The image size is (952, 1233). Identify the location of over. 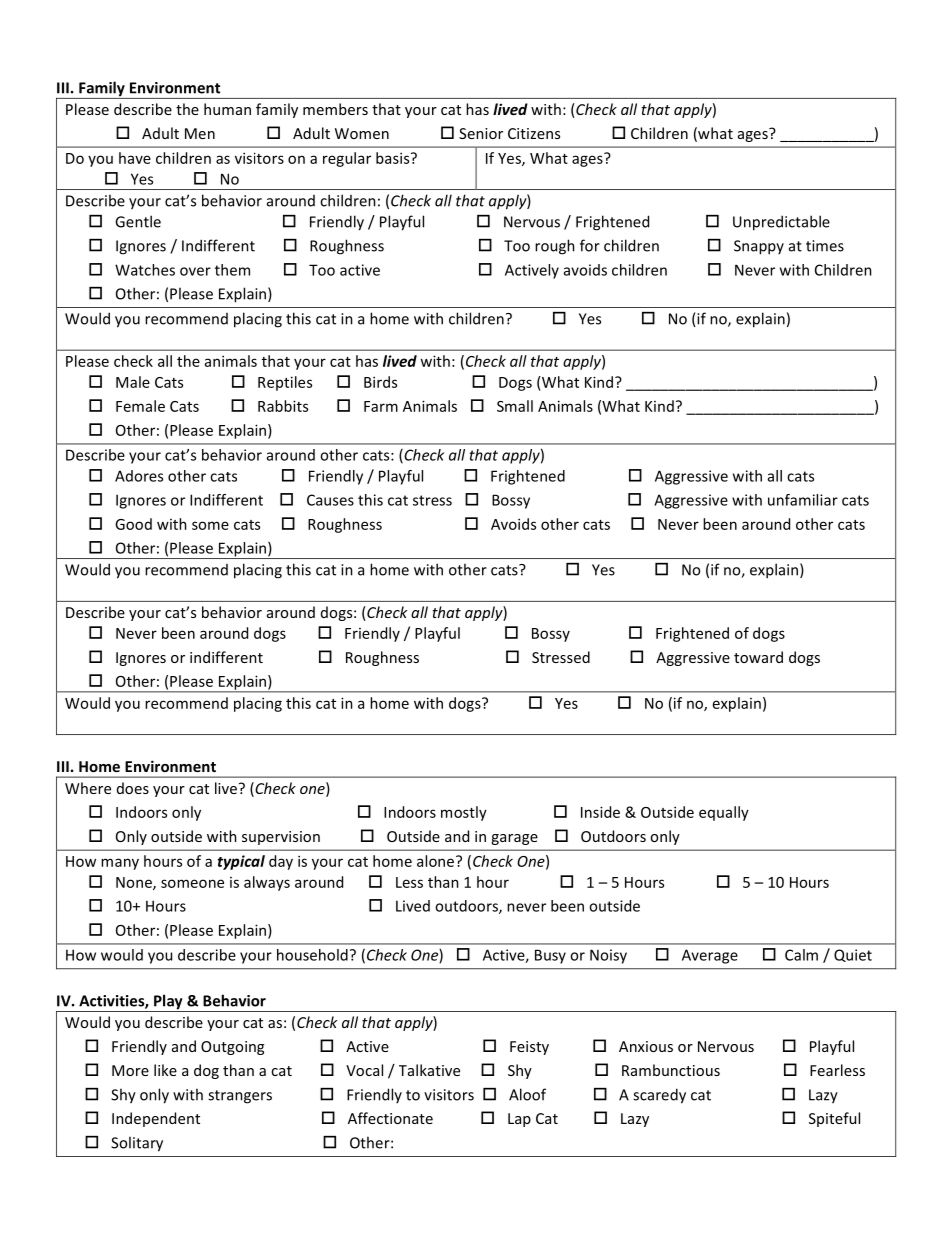
(195, 271).
